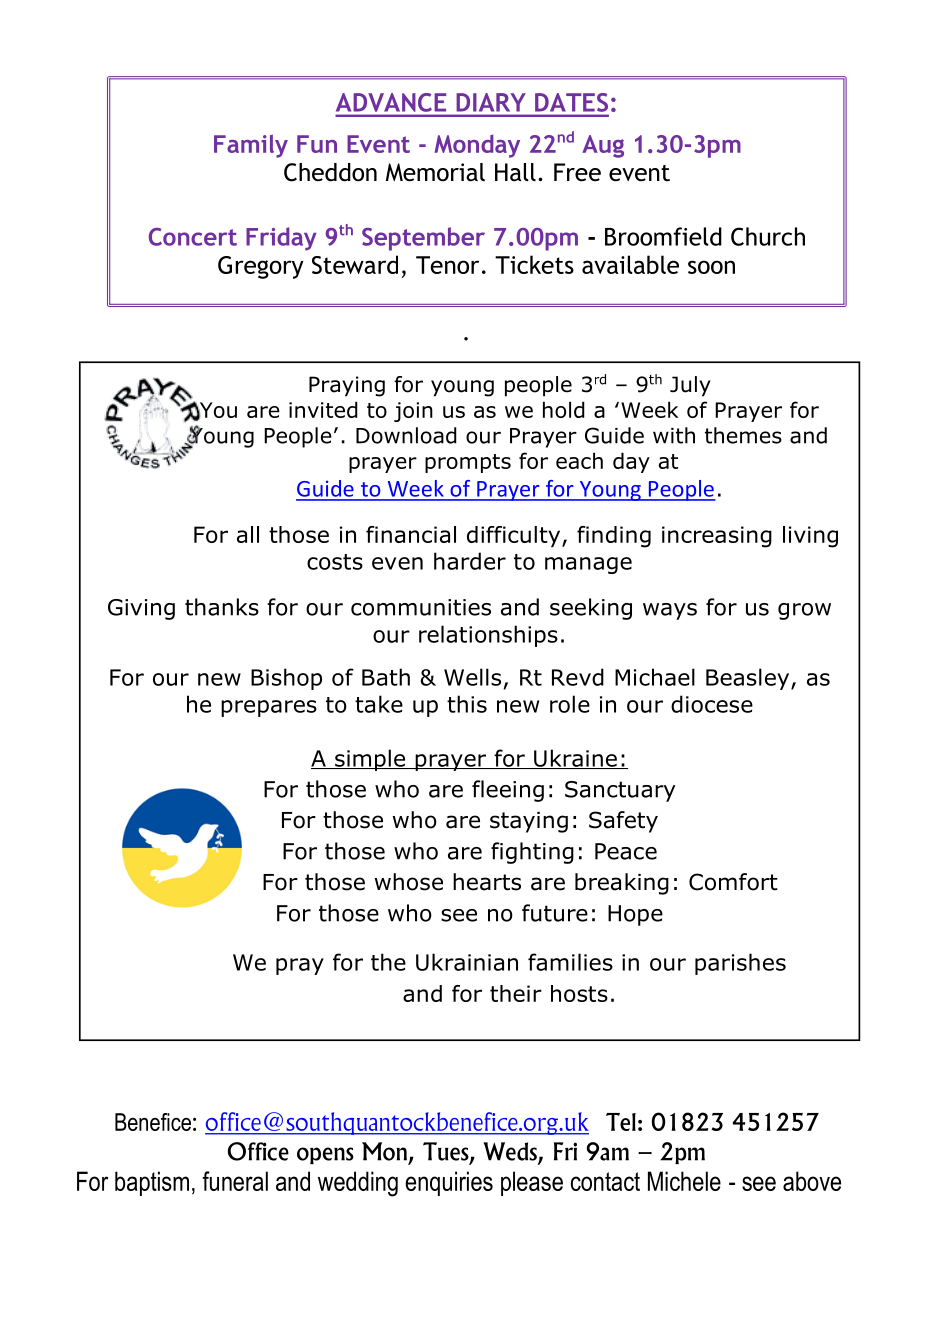 The height and width of the document is (1319, 933). Describe the element at coordinates (684, 1181) in the document. I see `Michele` at that location.
